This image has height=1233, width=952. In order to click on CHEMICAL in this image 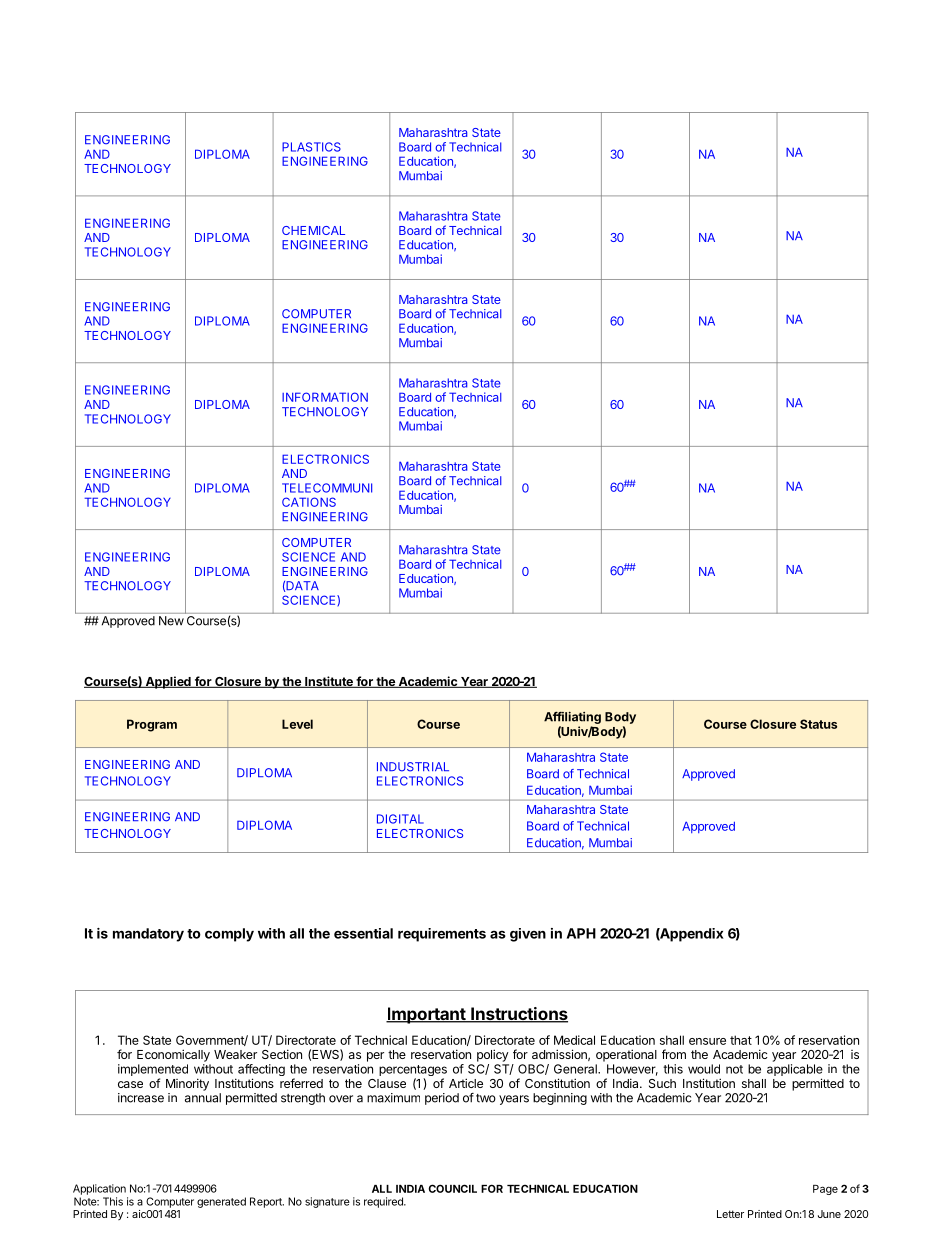, I will do `click(313, 230)`.
